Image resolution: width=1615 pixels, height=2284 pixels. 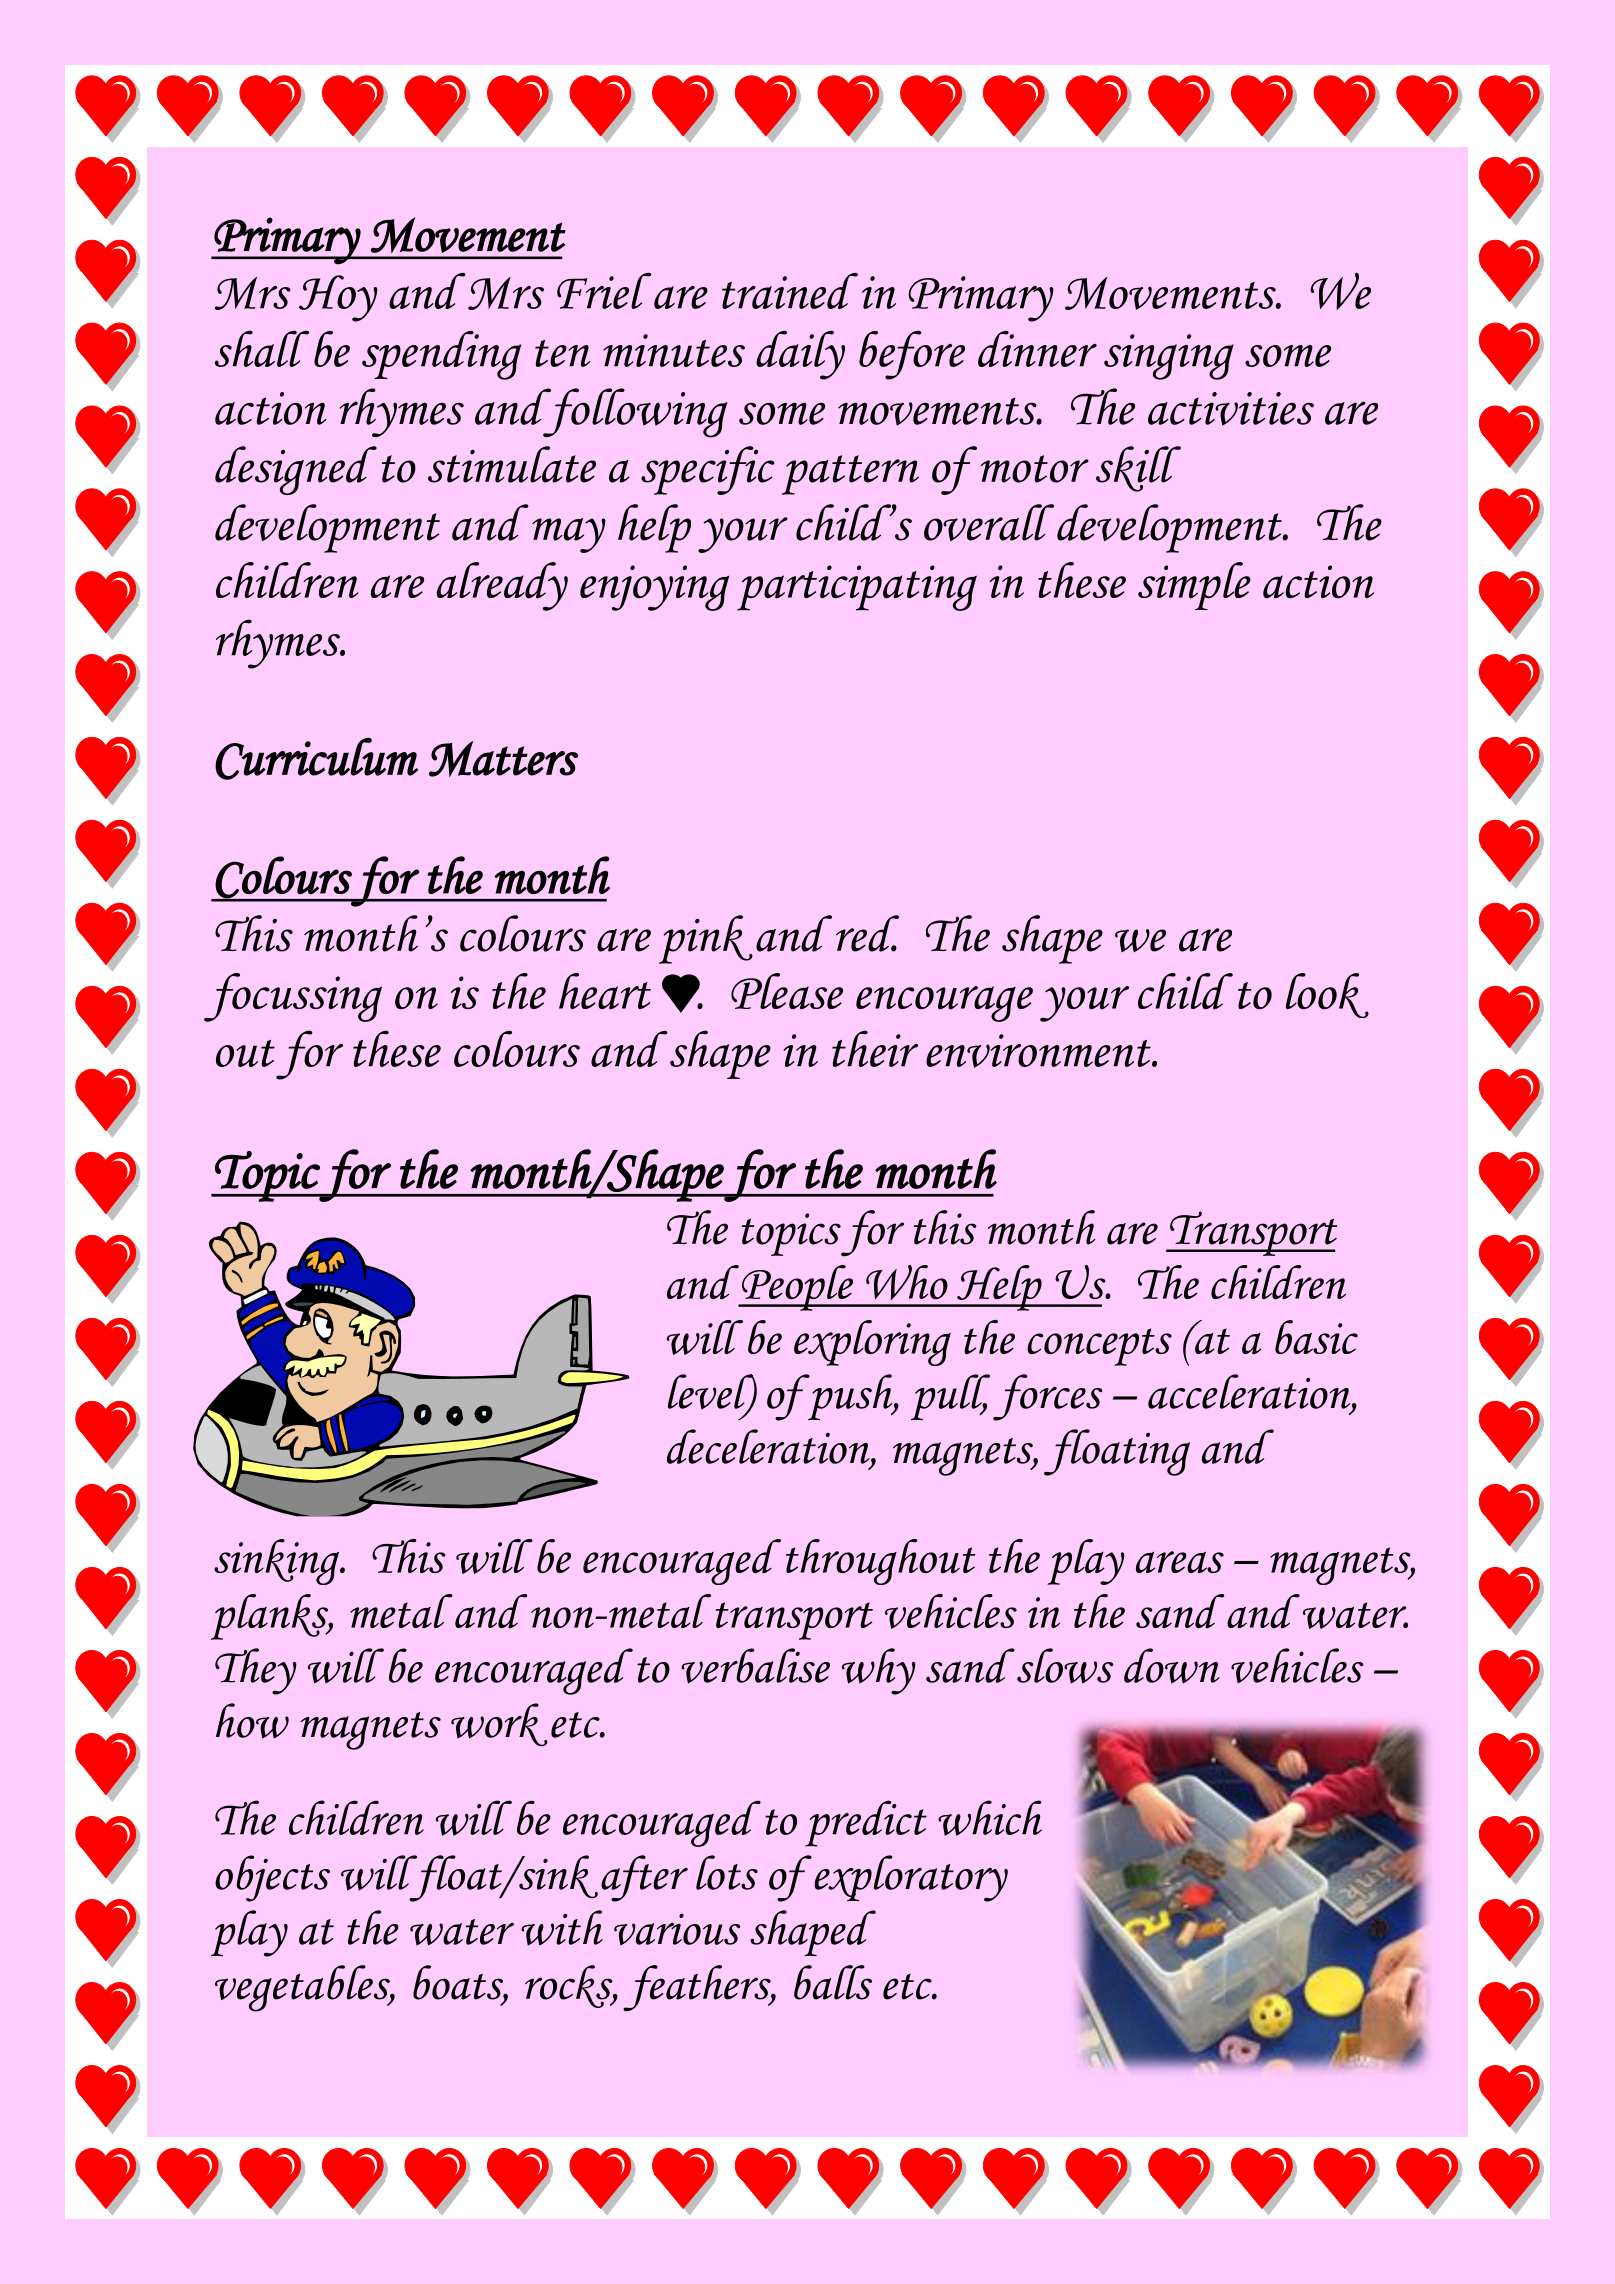 What do you see at coordinates (441, 355) in the page?
I see `spending` at bounding box center [441, 355].
